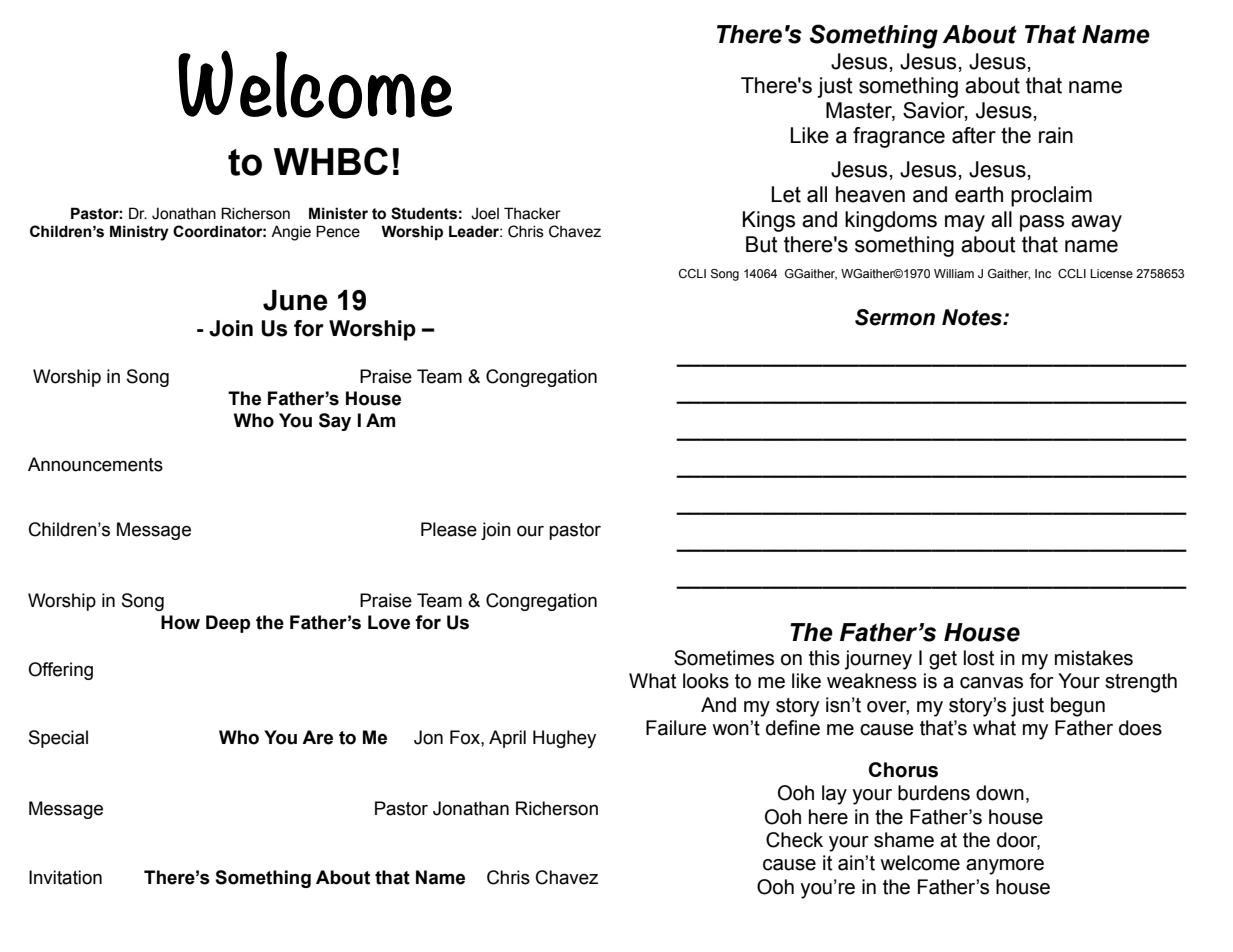 The image size is (1233, 952). What do you see at coordinates (485, 214) in the image?
I see `Joel` at bounding box center [485, 214].
